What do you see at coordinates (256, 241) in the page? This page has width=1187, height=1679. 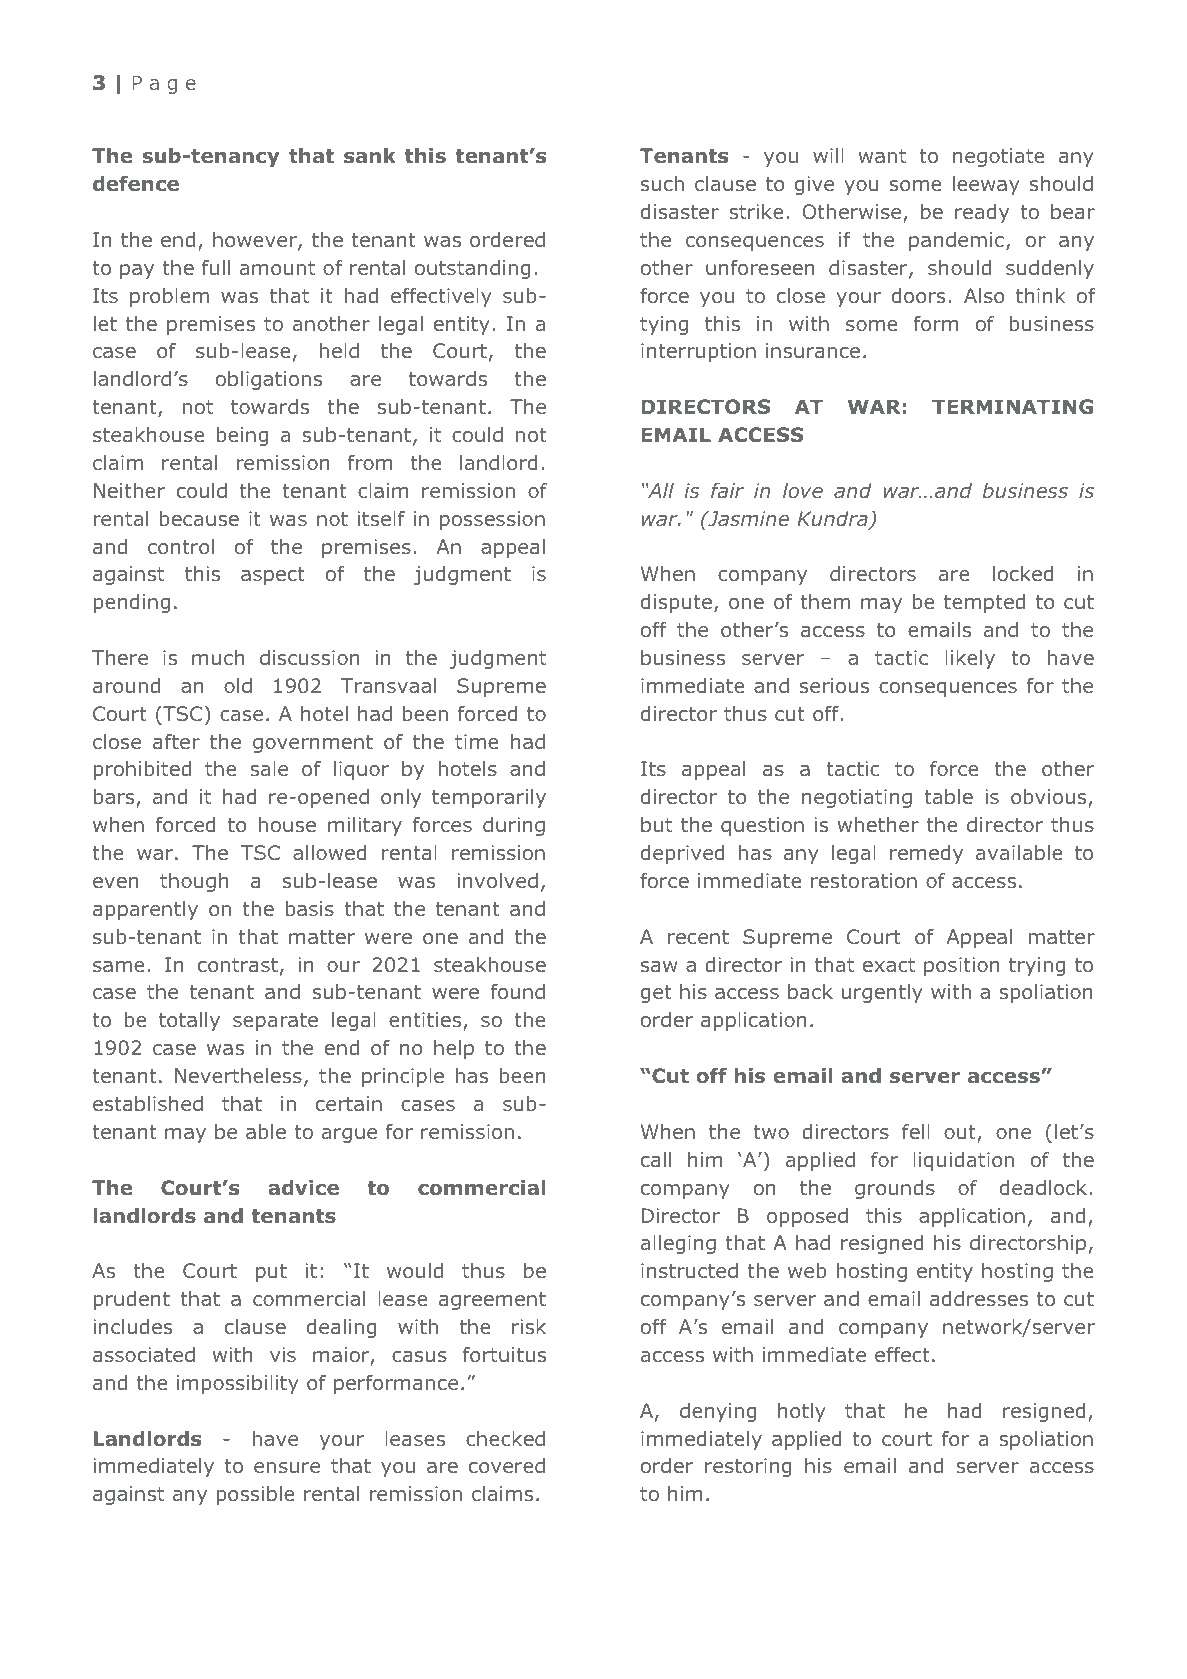 I see `however` at bounding box center [256, 241].
